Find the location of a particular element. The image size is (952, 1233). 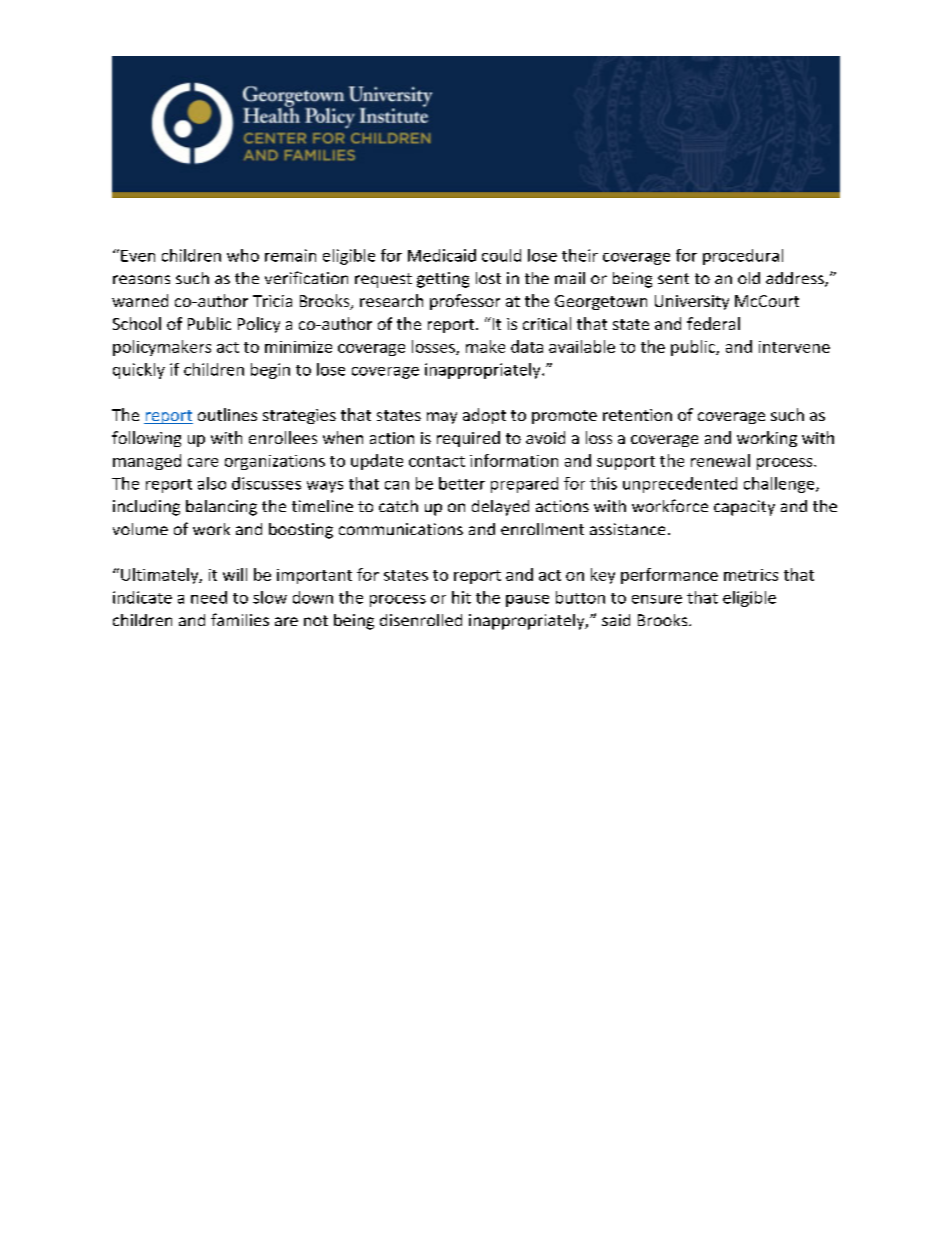

intervene is located at coordinates (794, 347).
